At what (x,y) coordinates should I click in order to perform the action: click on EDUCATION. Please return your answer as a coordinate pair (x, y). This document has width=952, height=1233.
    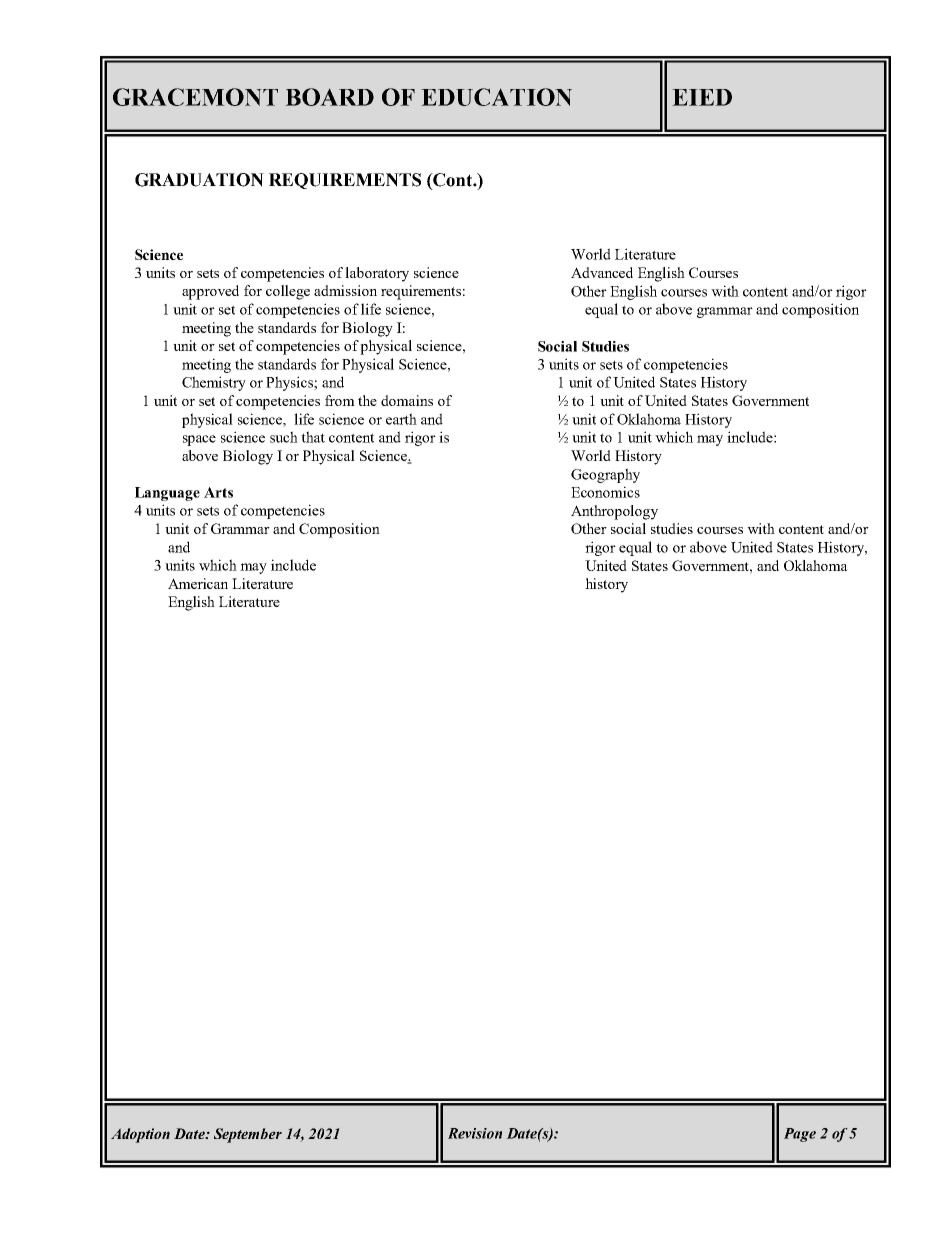
    Looking at the image, I should click on (496, 97).
